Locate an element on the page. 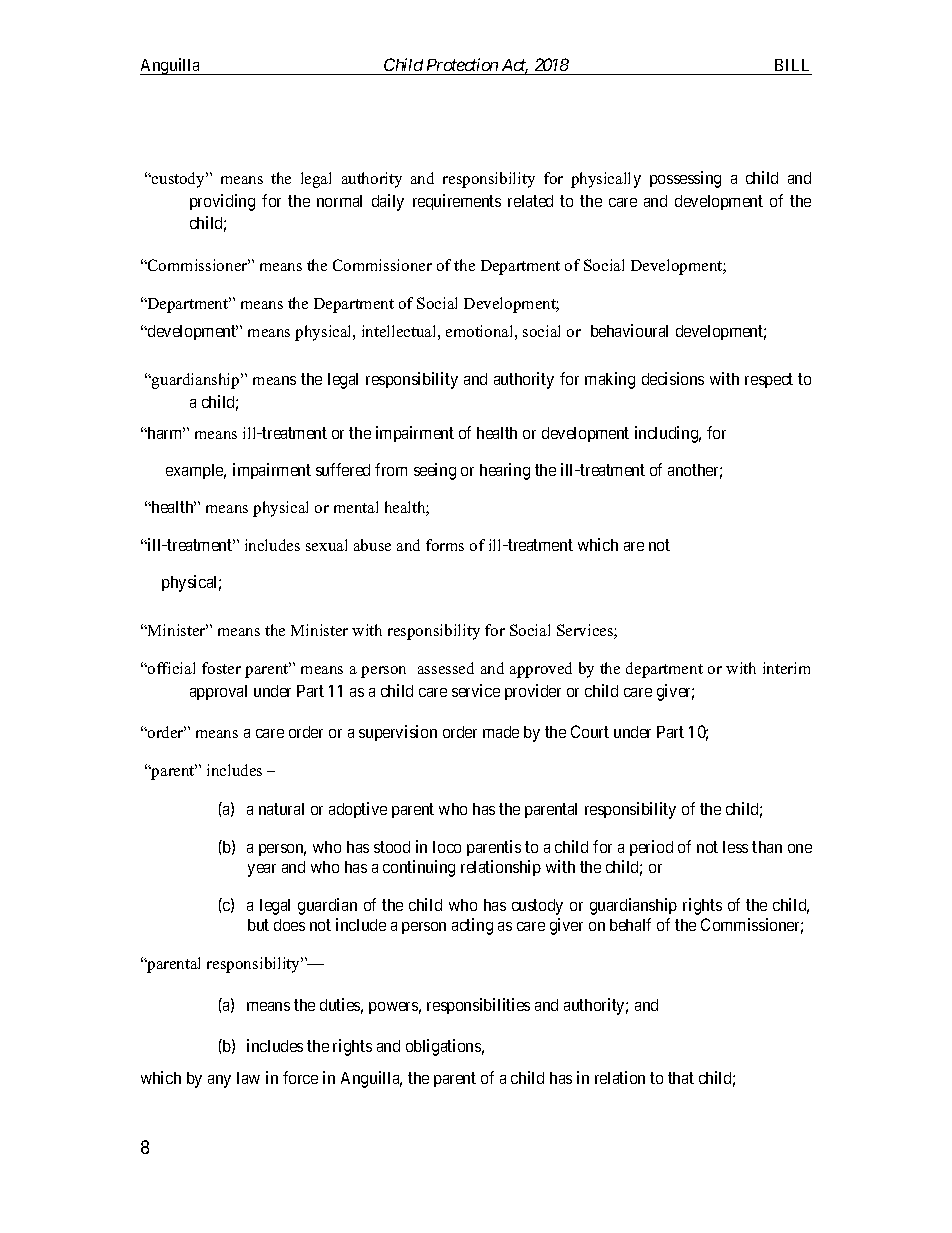 This page has width=952, height=1233. BILL is located at coordinates (792, 65).
